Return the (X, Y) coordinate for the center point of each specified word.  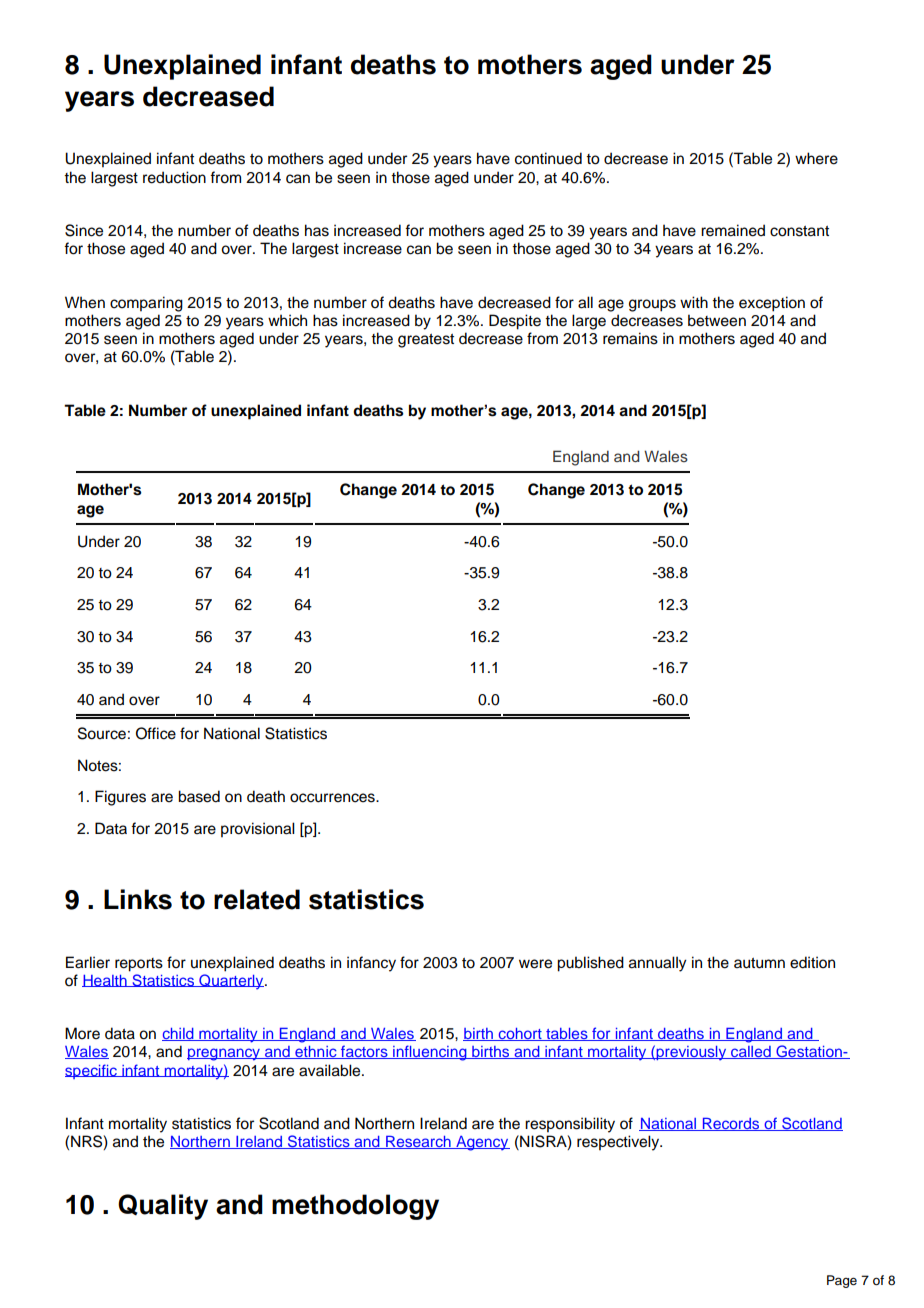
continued (548, 158)
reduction (174, 177)
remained (733, 230)
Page (842, 1281)
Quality (163, 1207)
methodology (355, 1207)
